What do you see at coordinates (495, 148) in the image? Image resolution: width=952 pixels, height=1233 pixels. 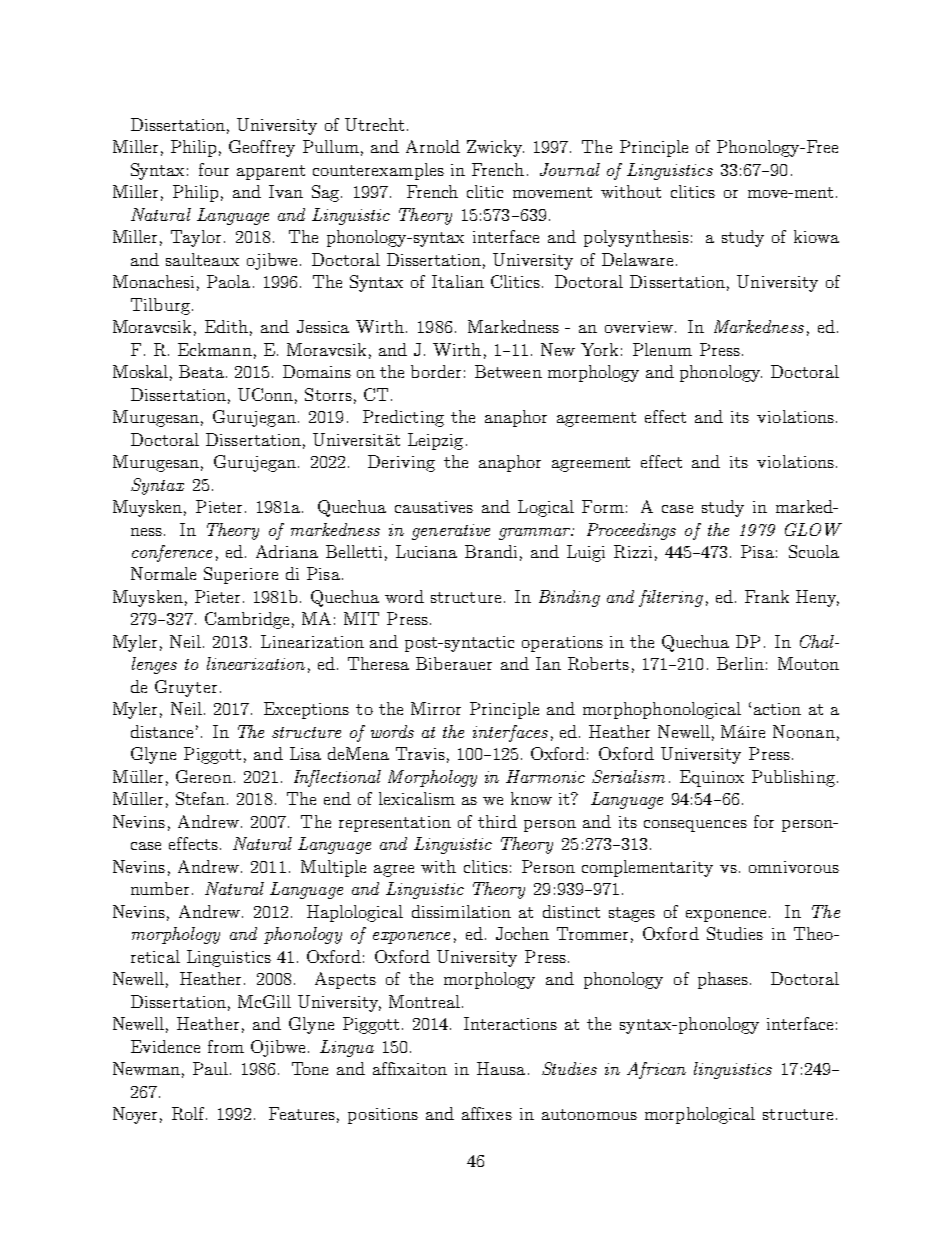 I see `Zwicky` at bounding box center [495, 148].
